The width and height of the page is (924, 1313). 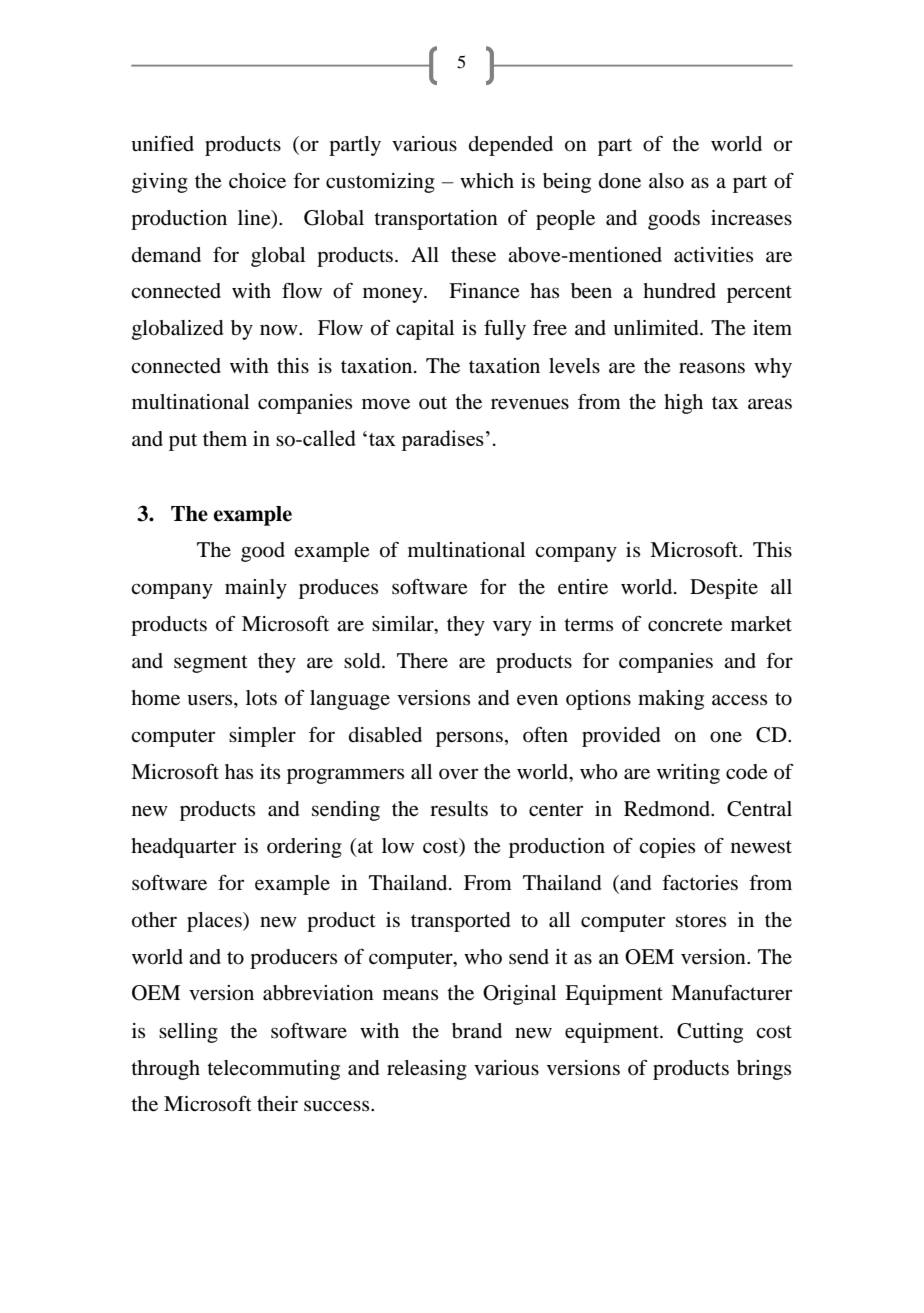 I want to click on over, so click(x=458, y=774).
